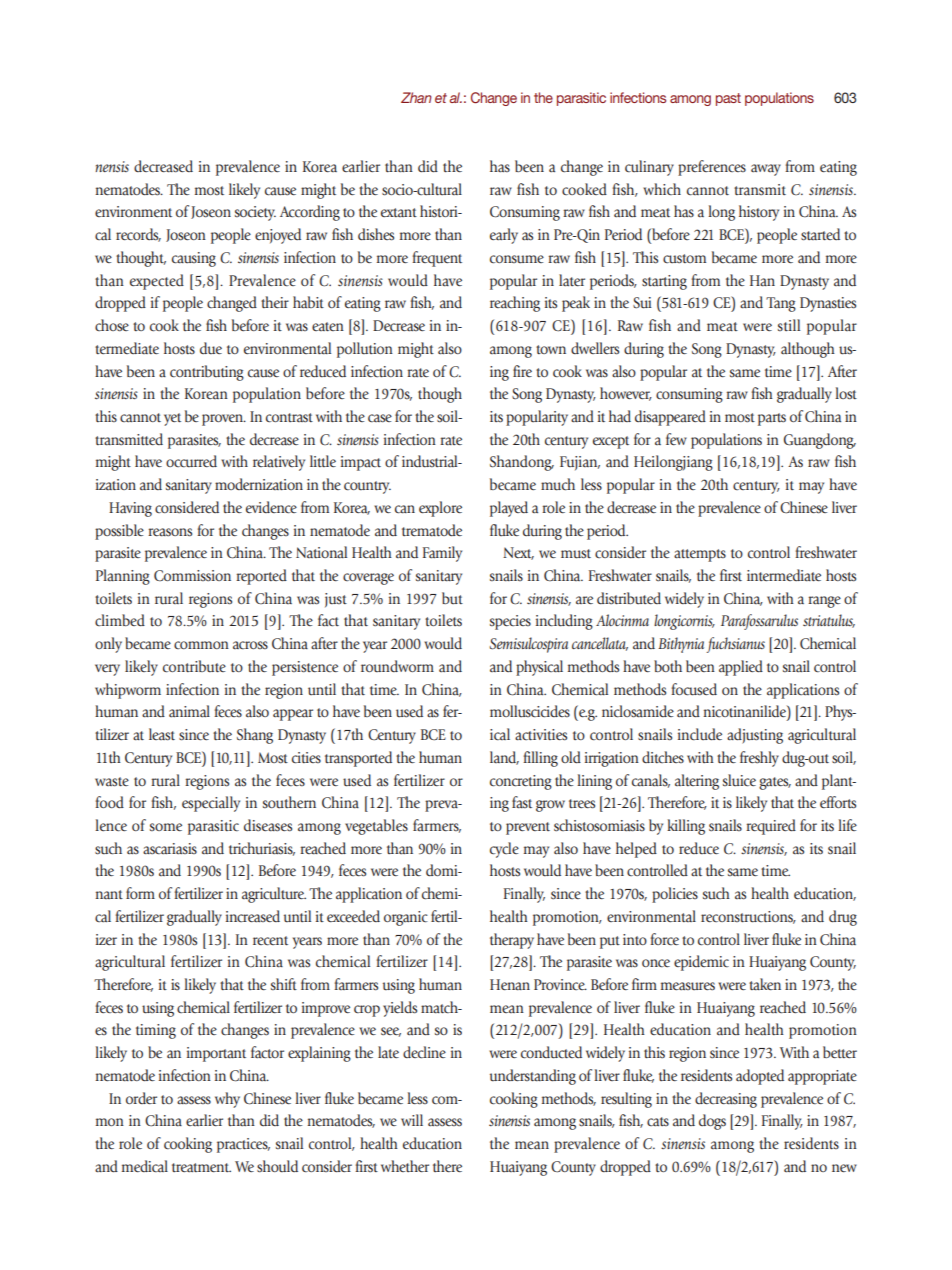  I want to click on species, so click(510, 622).
